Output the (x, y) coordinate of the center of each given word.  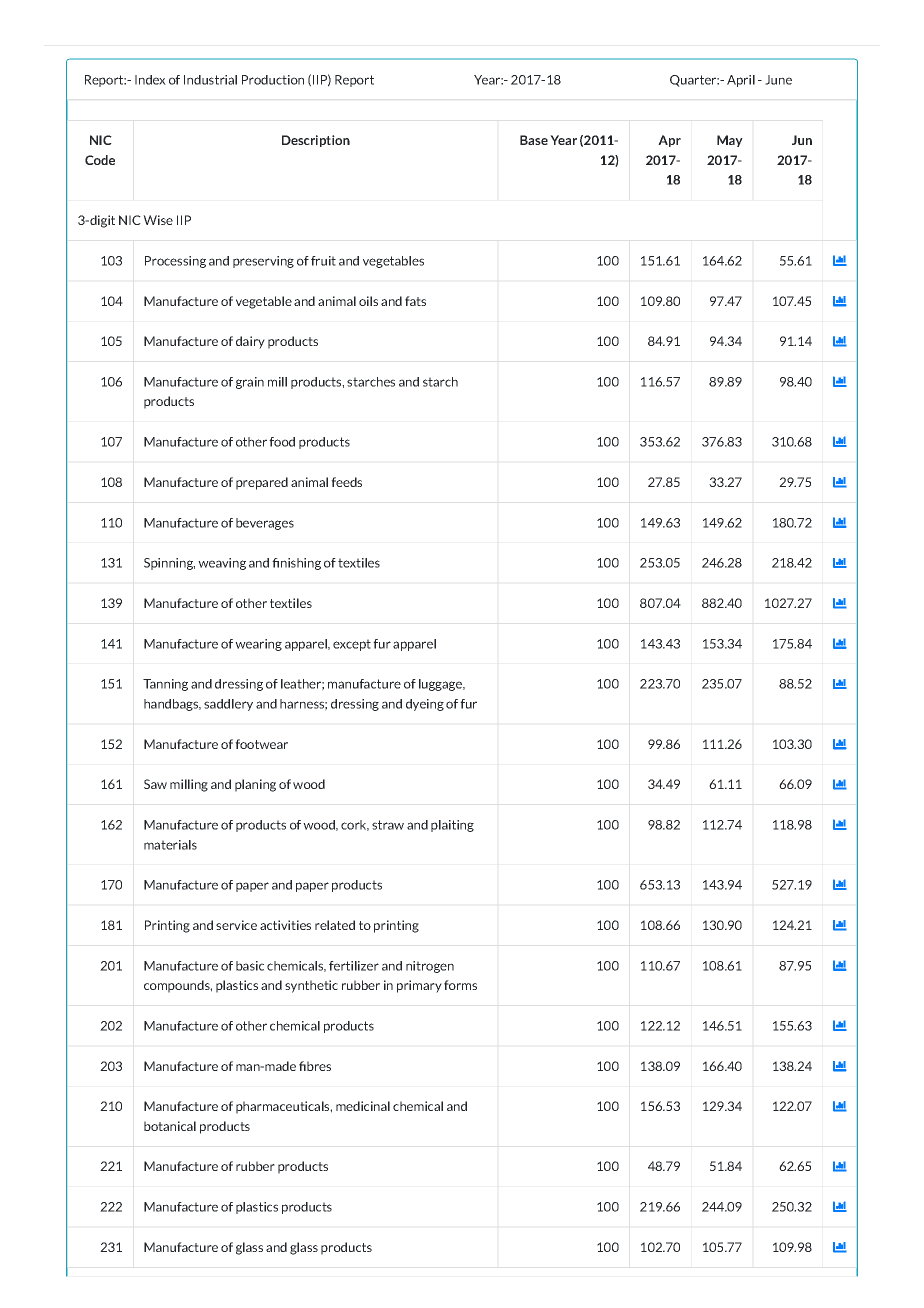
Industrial (210, 80)
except (352, 645)
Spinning (169, 564)
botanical (170, 1126)
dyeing (425, 705)
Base (534, 140)
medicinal (363, 1106)
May (730, 141)
